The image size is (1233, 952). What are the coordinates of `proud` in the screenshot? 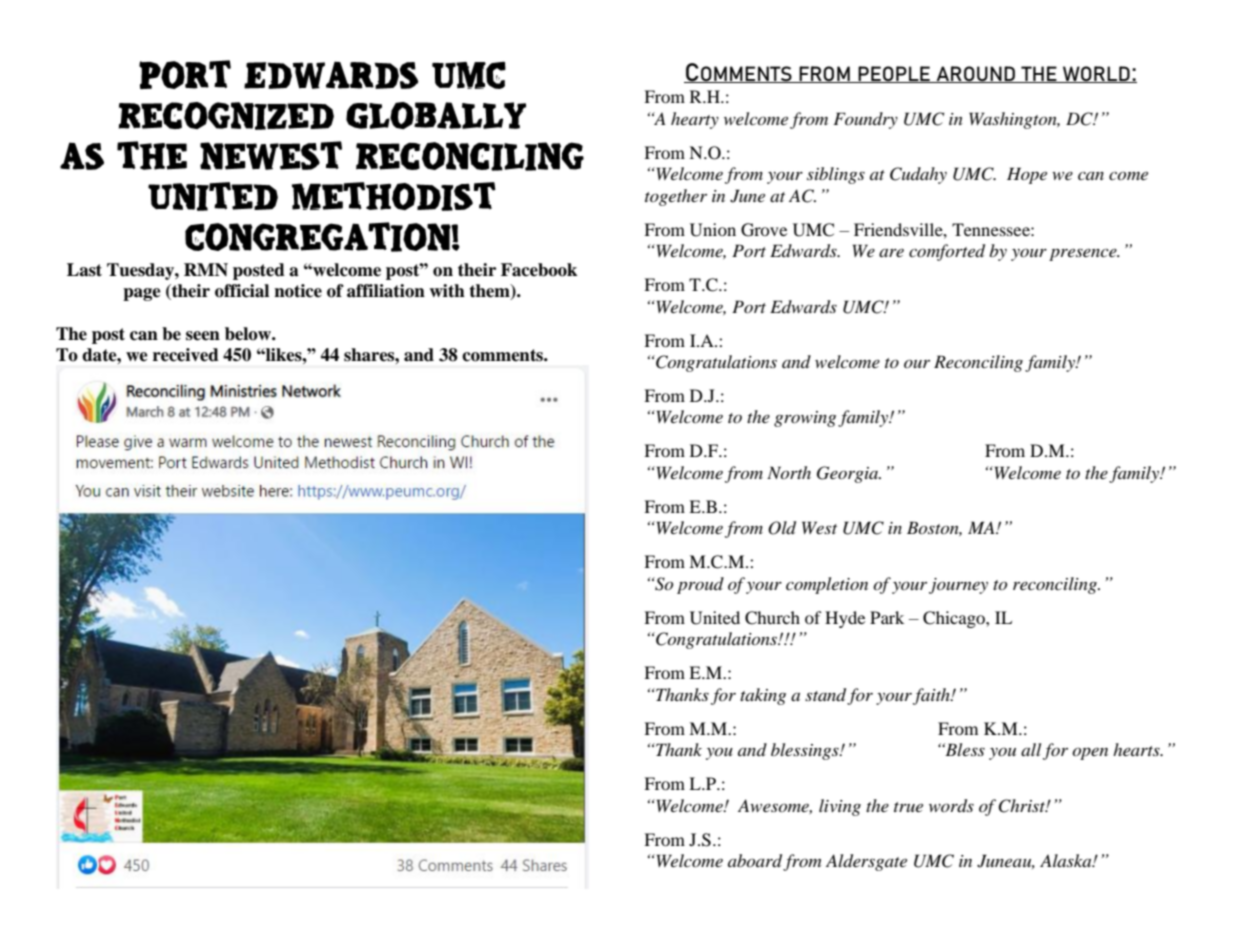 It's located at (700, 585).
